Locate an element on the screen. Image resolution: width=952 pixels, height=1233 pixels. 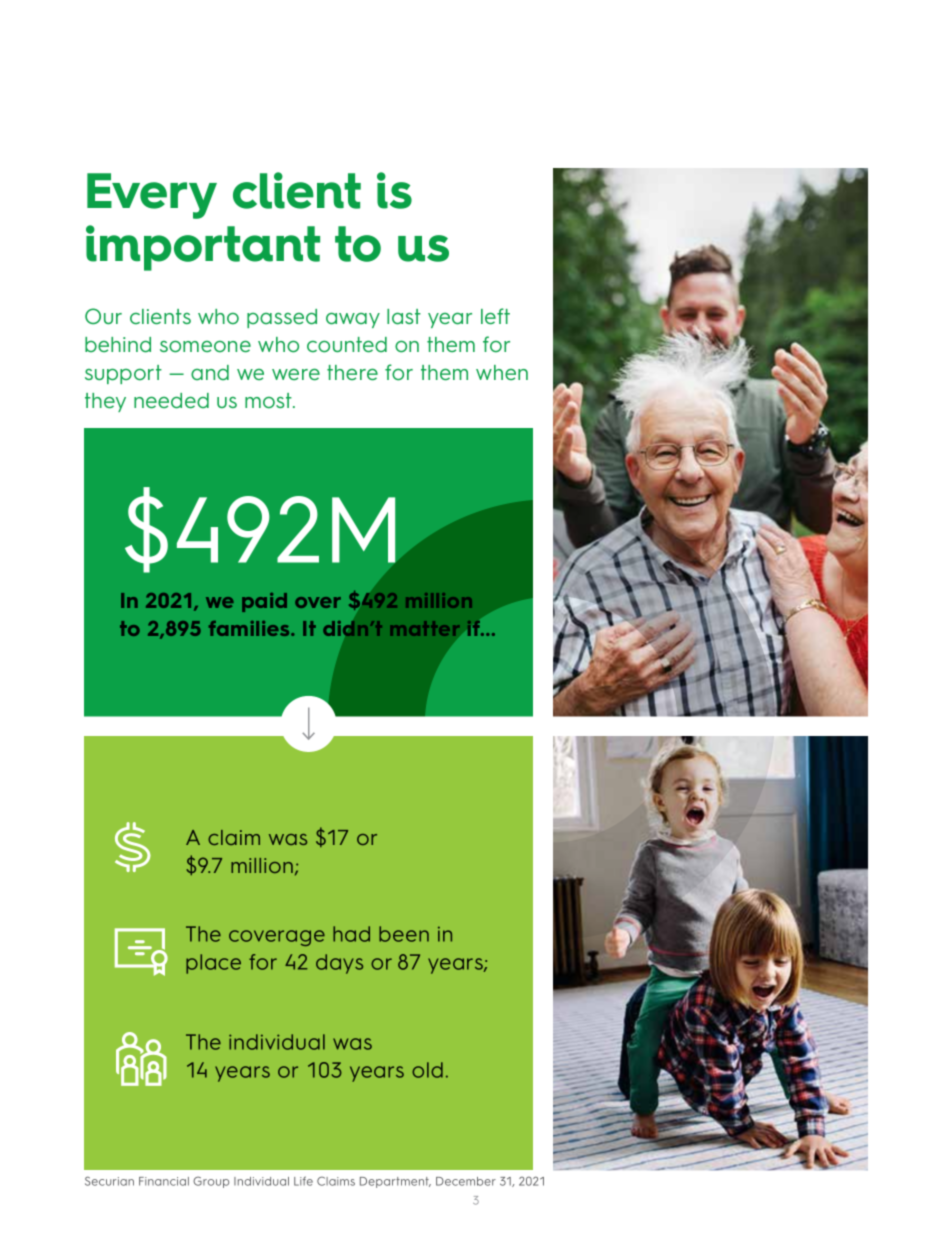
families is located at coordinates (250, 628).
